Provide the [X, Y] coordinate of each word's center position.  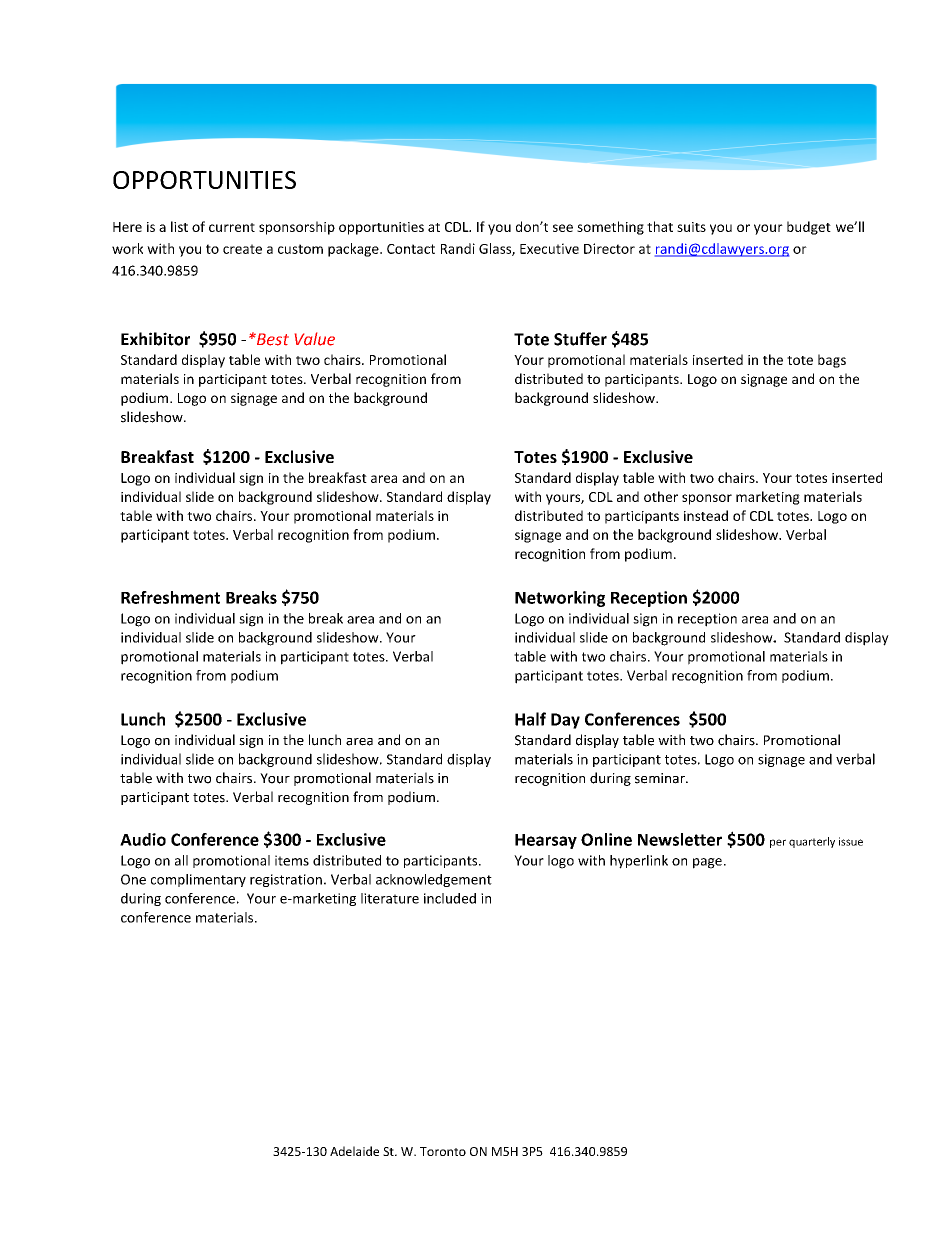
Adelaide [354, 1151]
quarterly [812, 842]
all [181, 860]
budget [809, 228]
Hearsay [546, 841]
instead [706, 515]
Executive [549, 248]
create [242, 249]
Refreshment [170, 597]
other [661, 496]
